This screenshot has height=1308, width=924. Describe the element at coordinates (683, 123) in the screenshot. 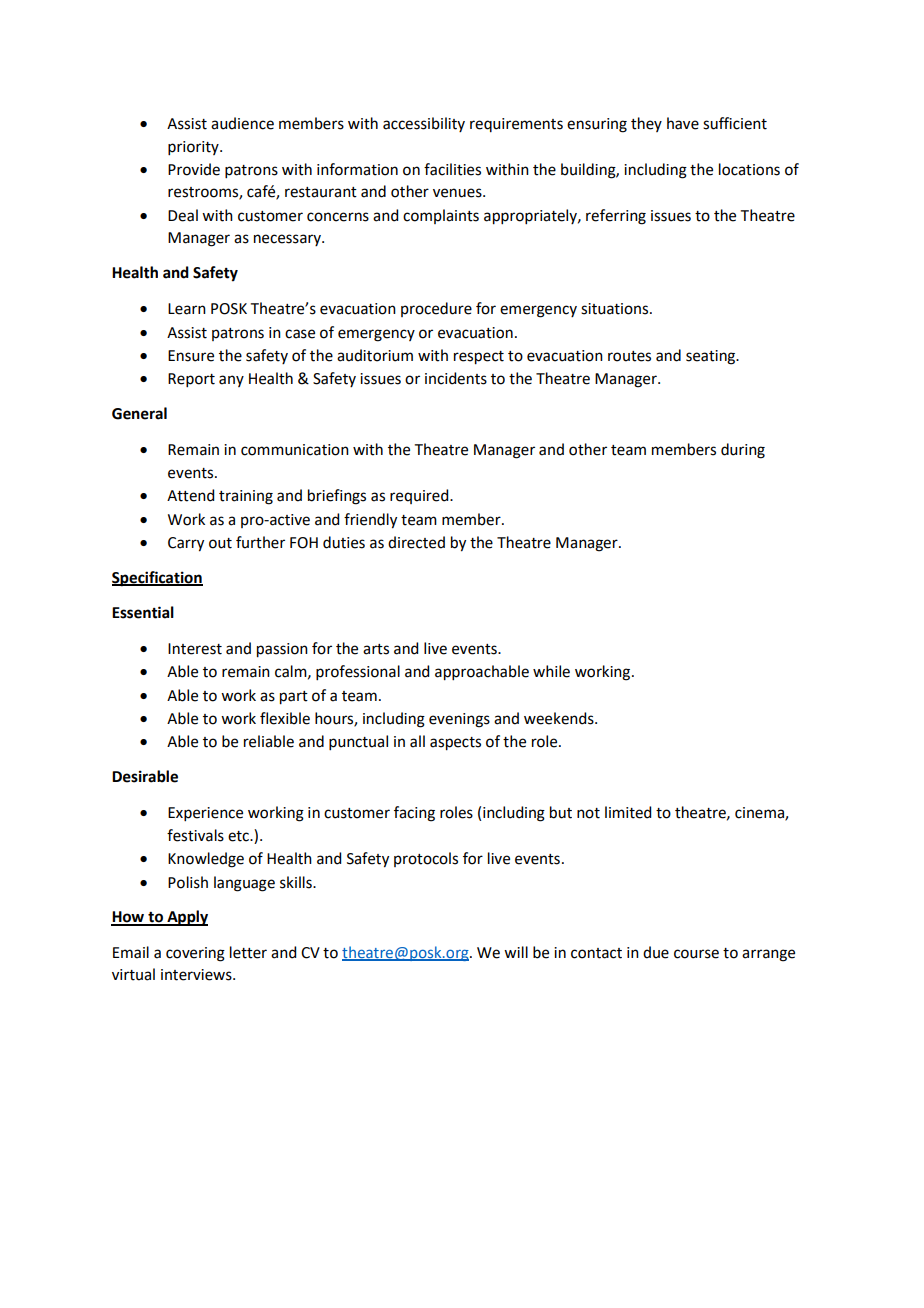

I see `have` at that location.
